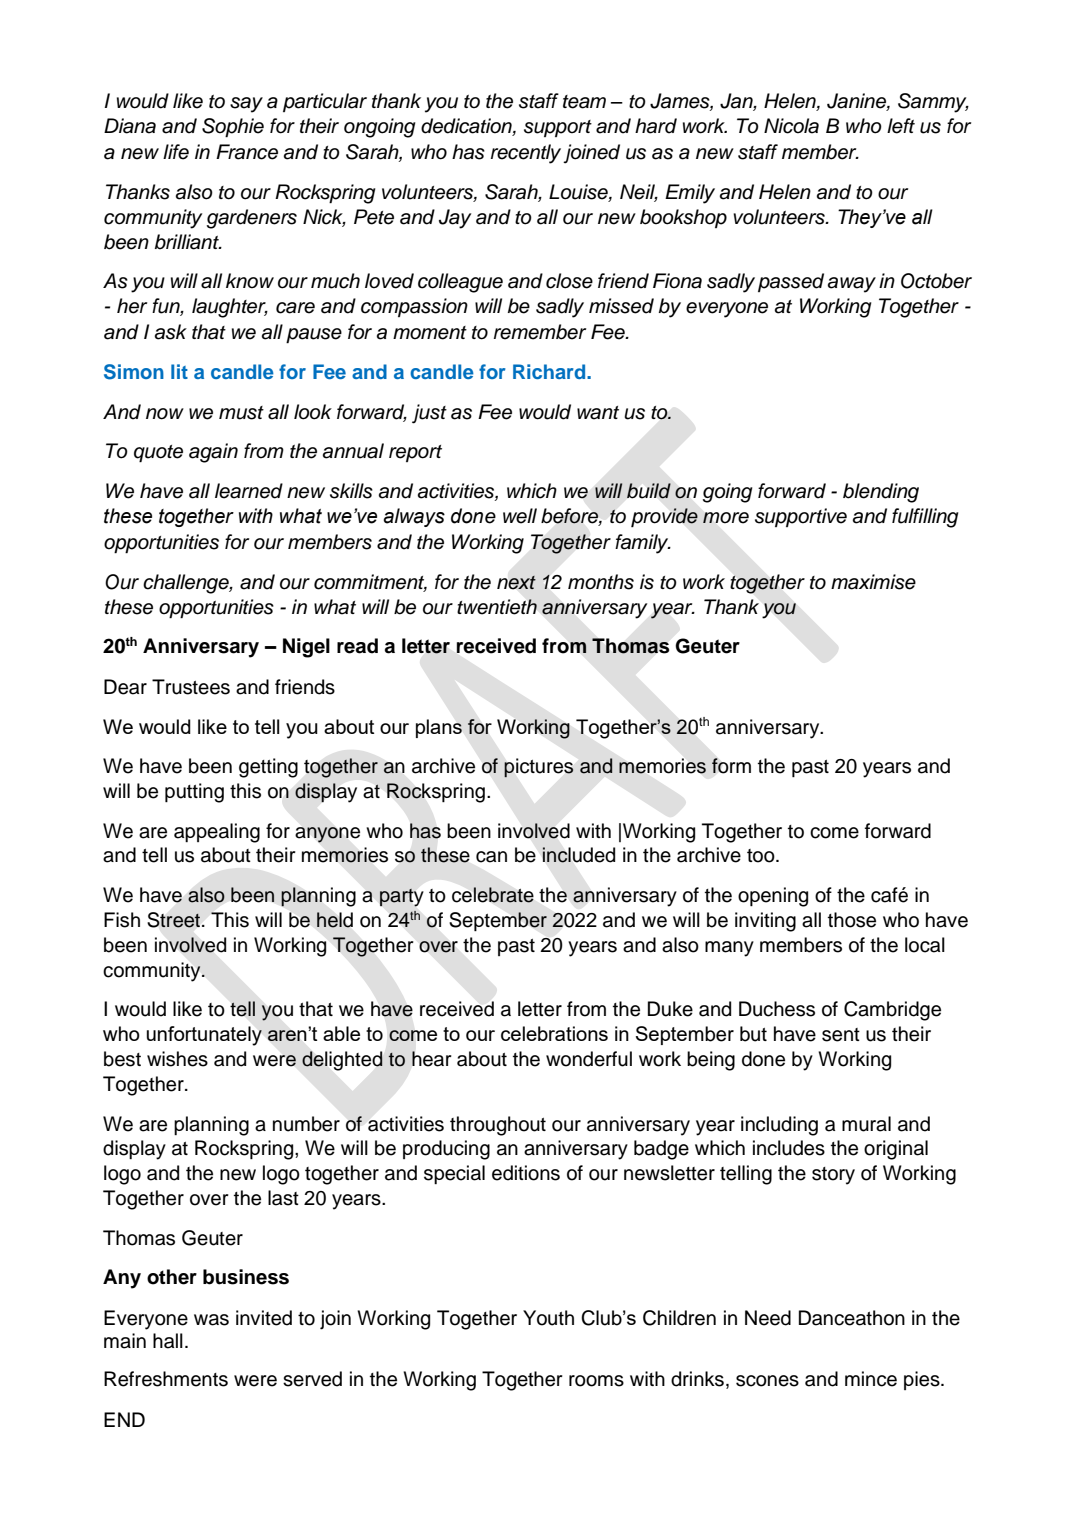 The width and height of the screenshot is (1086, 1536). What do you see at coordinates (233, 128) in the screenshot?
I see `Sophie` at bounding box center [233, 128].
